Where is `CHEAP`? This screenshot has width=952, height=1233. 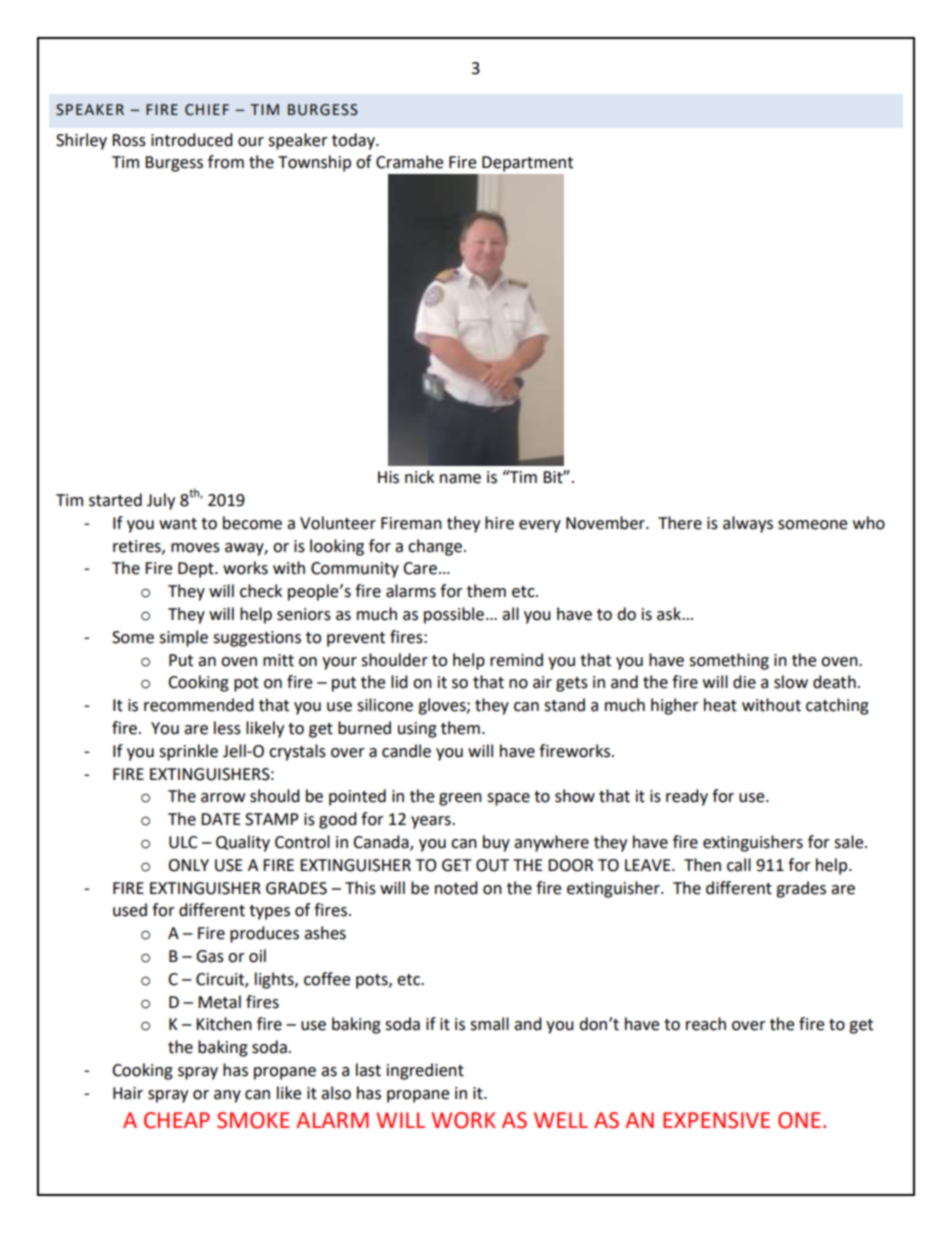 CHEAP is located at coordinates (177, 1120).
